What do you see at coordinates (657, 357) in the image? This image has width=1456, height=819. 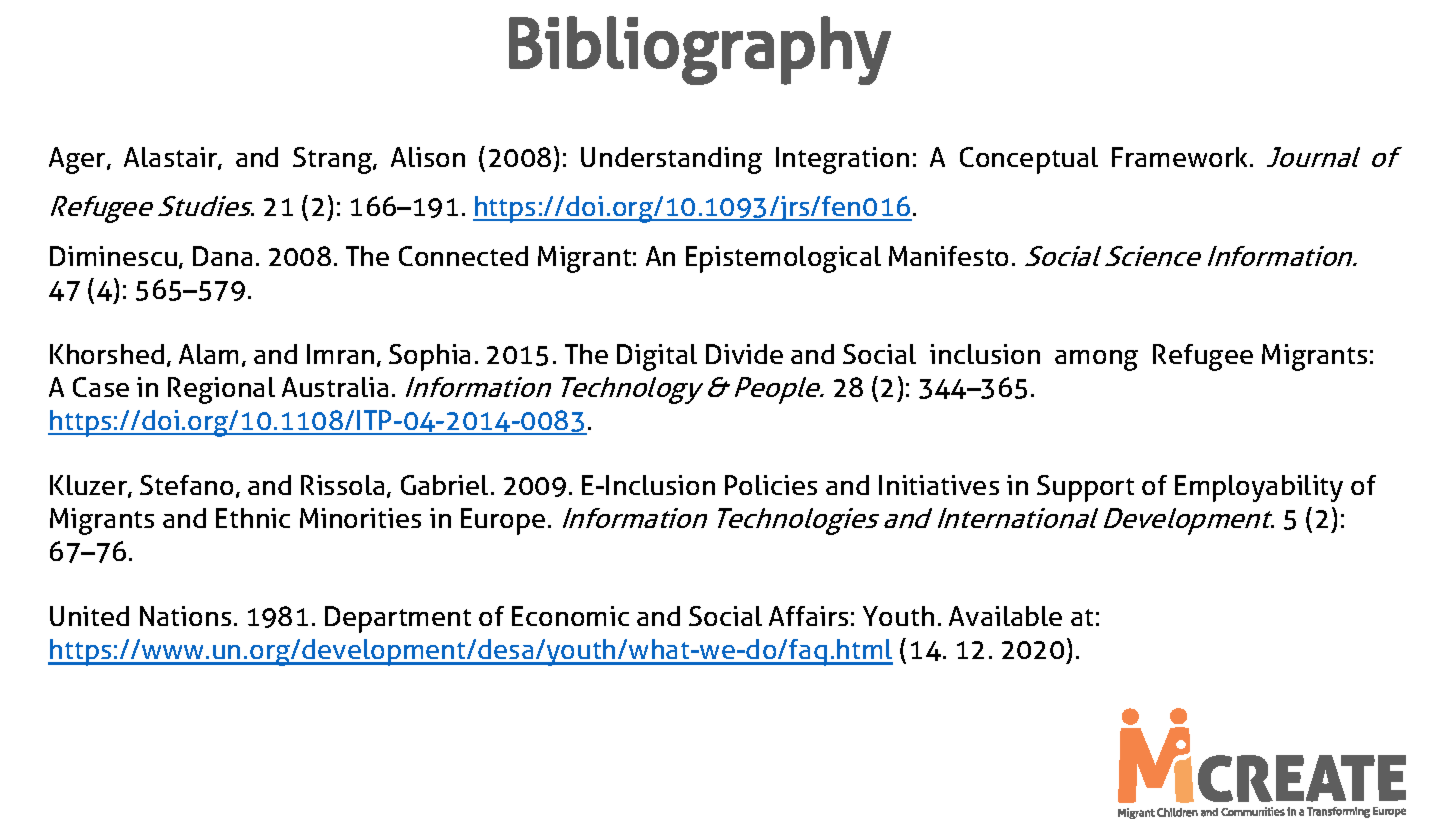 I see `Digital` at bounding box center [657, 357].
